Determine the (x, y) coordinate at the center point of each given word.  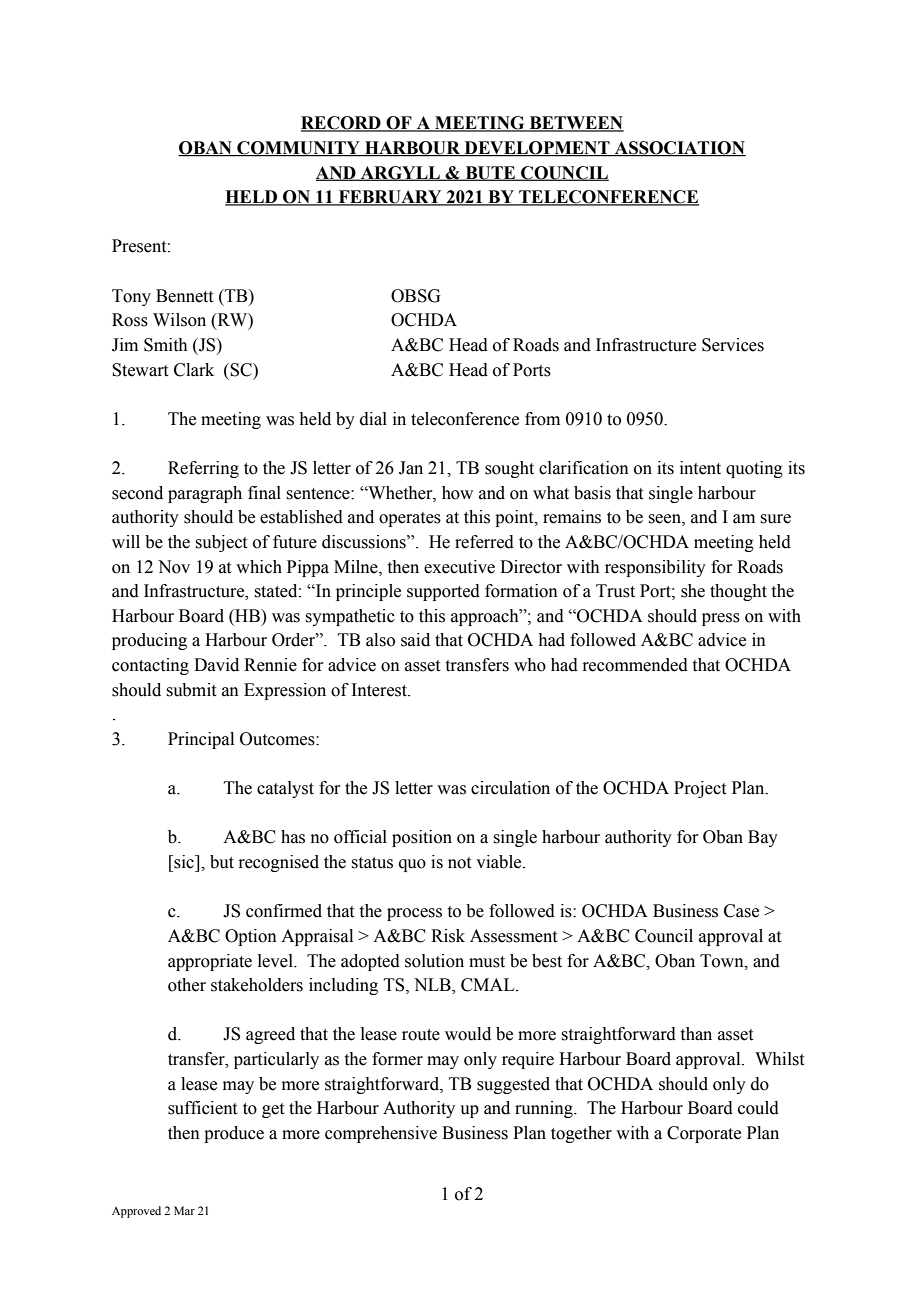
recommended (635, 665)
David (216, 665)
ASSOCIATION (679, 149)
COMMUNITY (298, 149)
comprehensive (381, 1134)
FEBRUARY (390, 198)
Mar (184, 1210)
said (415, 640)
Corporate (704, 1134)
